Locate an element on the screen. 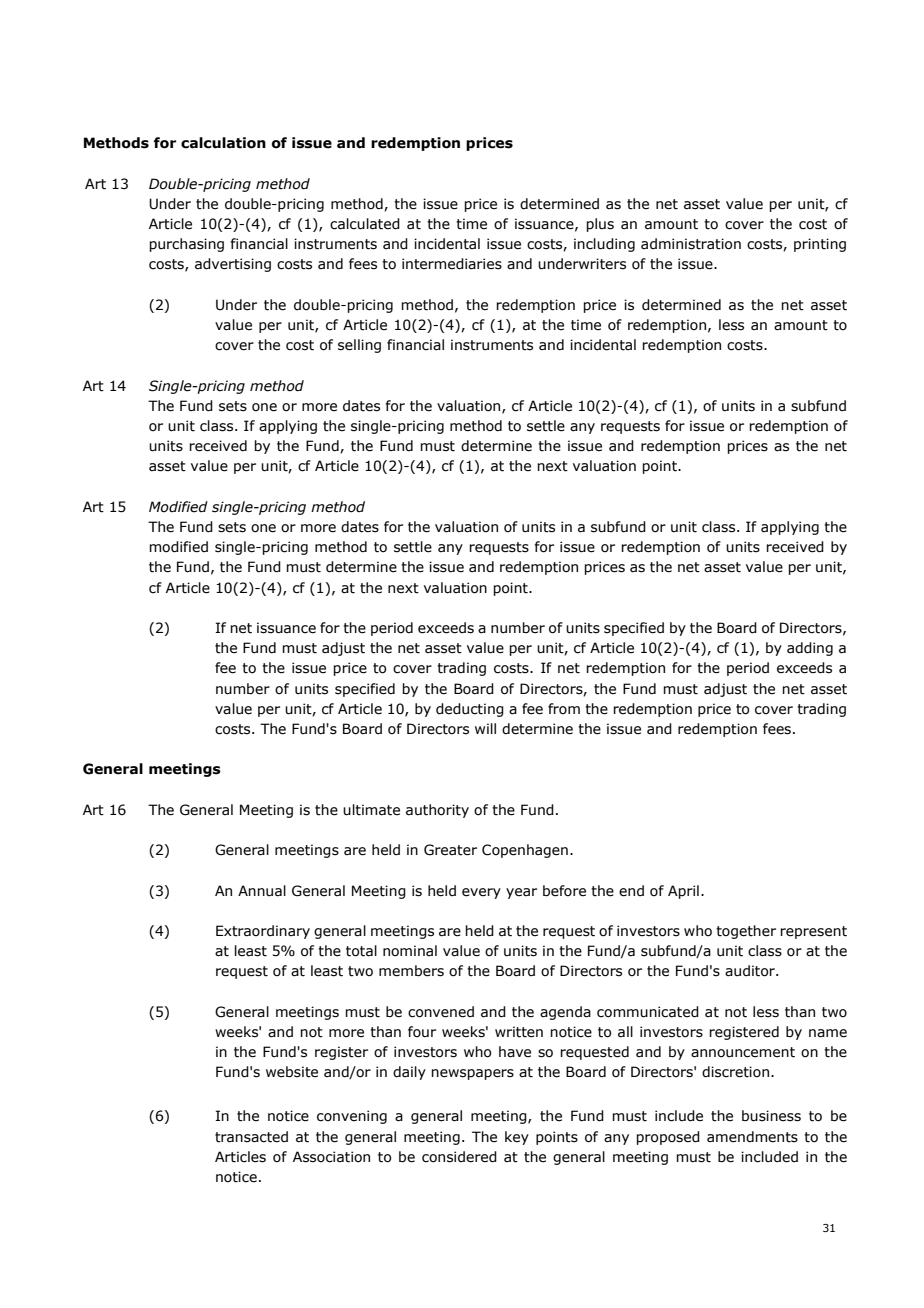  adding is located at coordinates (810, 649).
